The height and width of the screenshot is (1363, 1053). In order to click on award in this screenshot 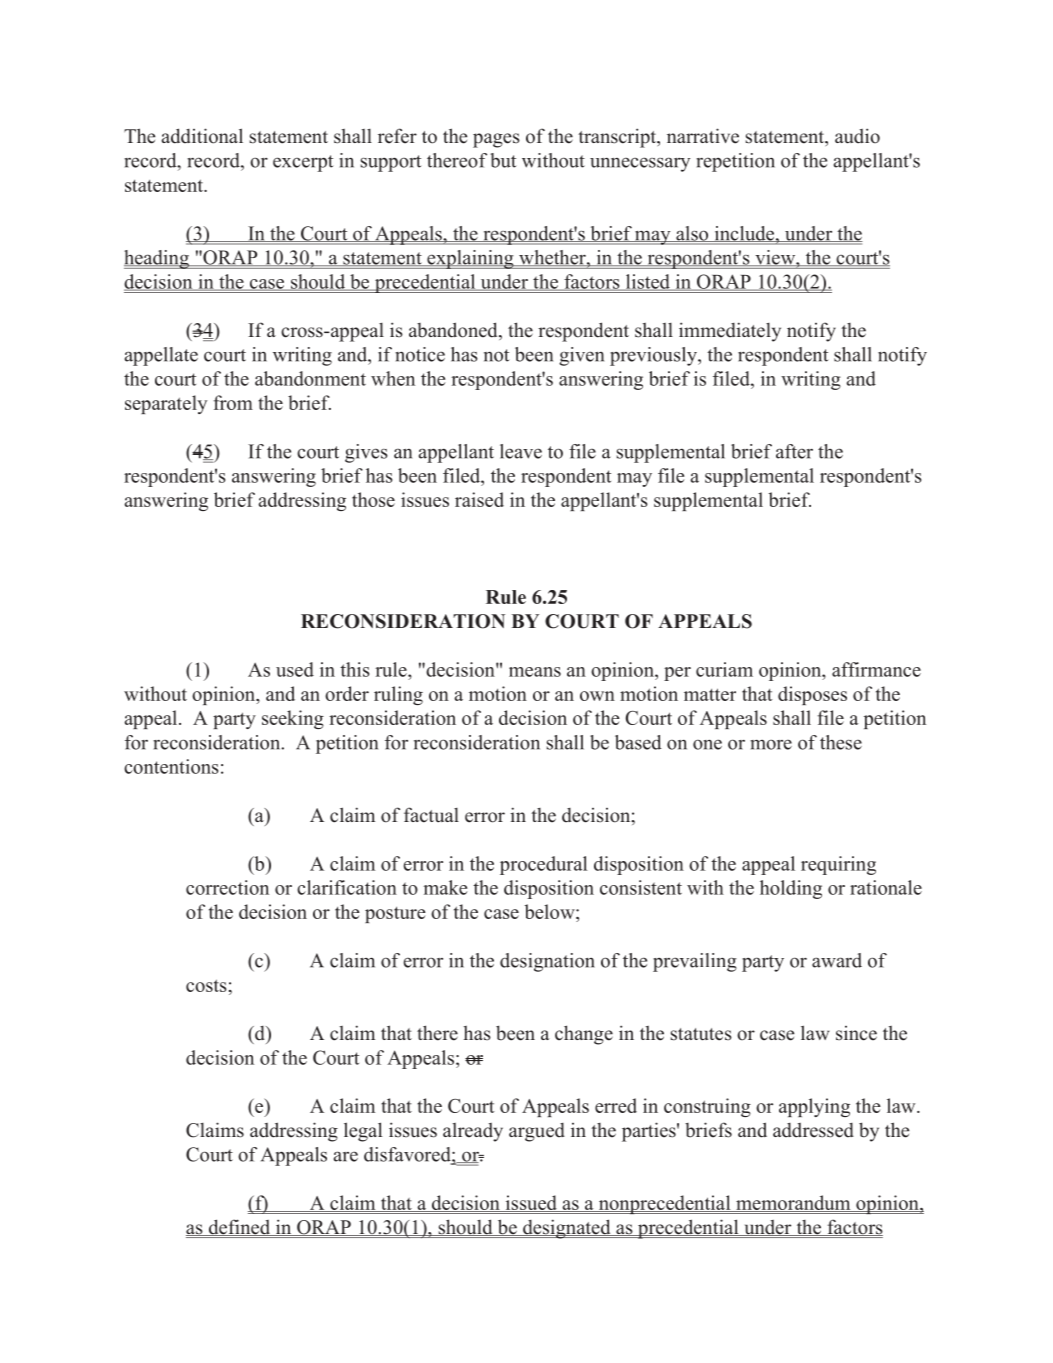, I will do `click(837, 960)`.
